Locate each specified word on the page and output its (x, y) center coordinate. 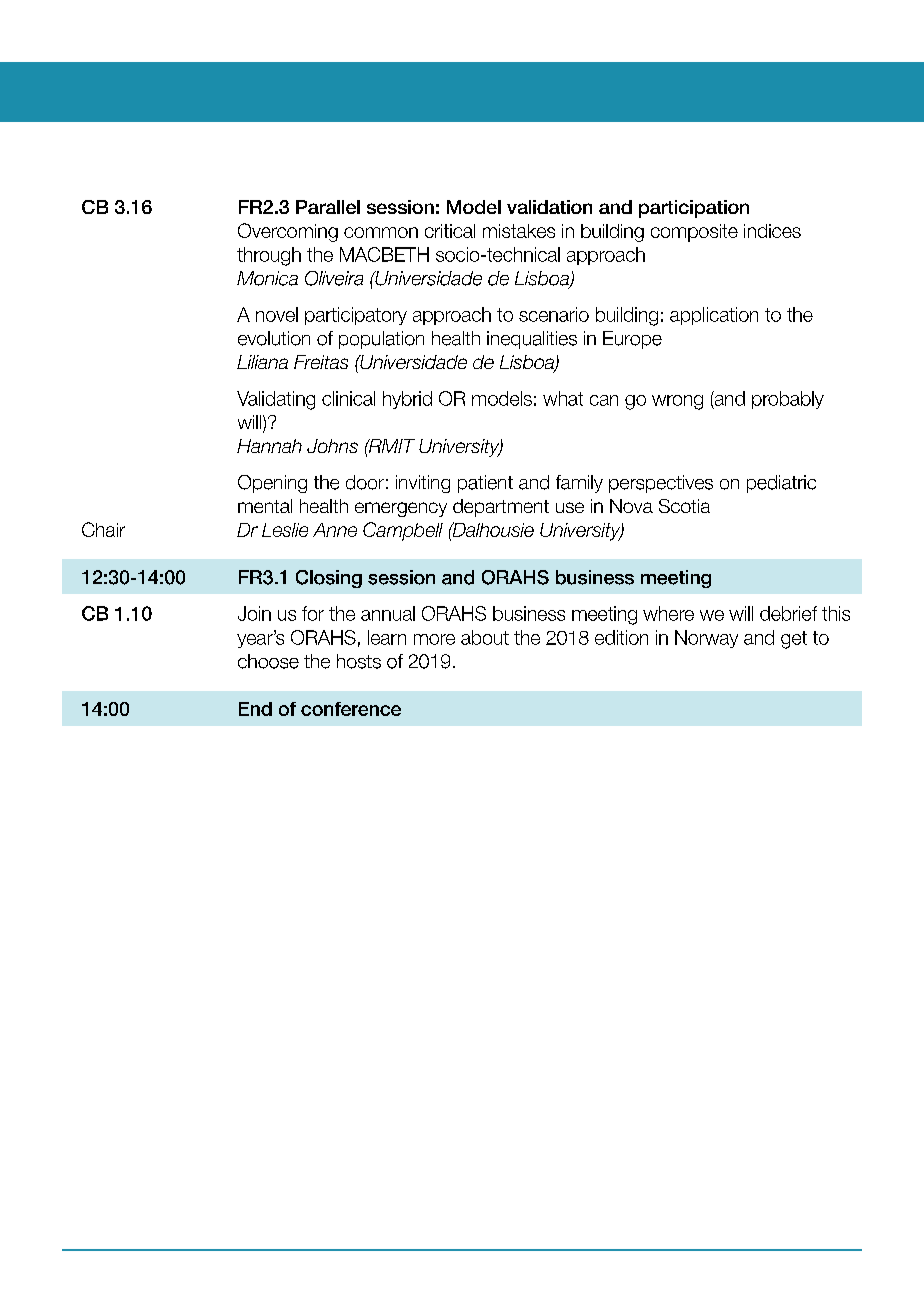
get (794, 640)
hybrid (407, 400)
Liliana (262, 362)
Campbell (403, 531)
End (255, 709)
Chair (103, 529)
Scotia (684, 506)
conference (351, 709)
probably (788, 400)
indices (772, 231)
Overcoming (288, 232)
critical (450, 231)
